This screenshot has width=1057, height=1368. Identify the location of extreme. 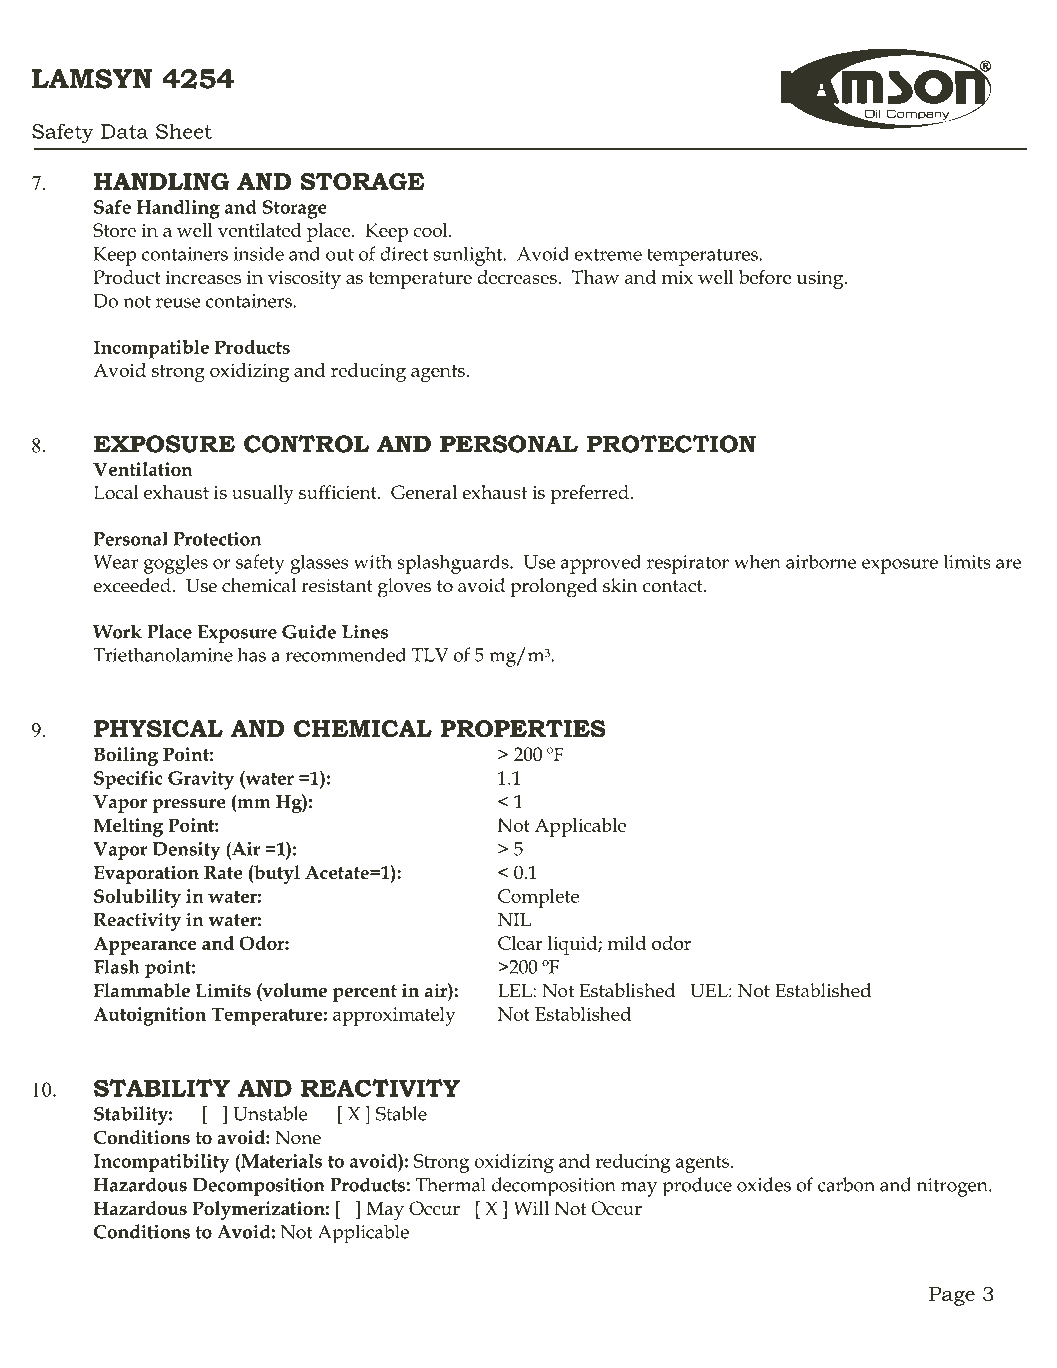
(608, 254).
